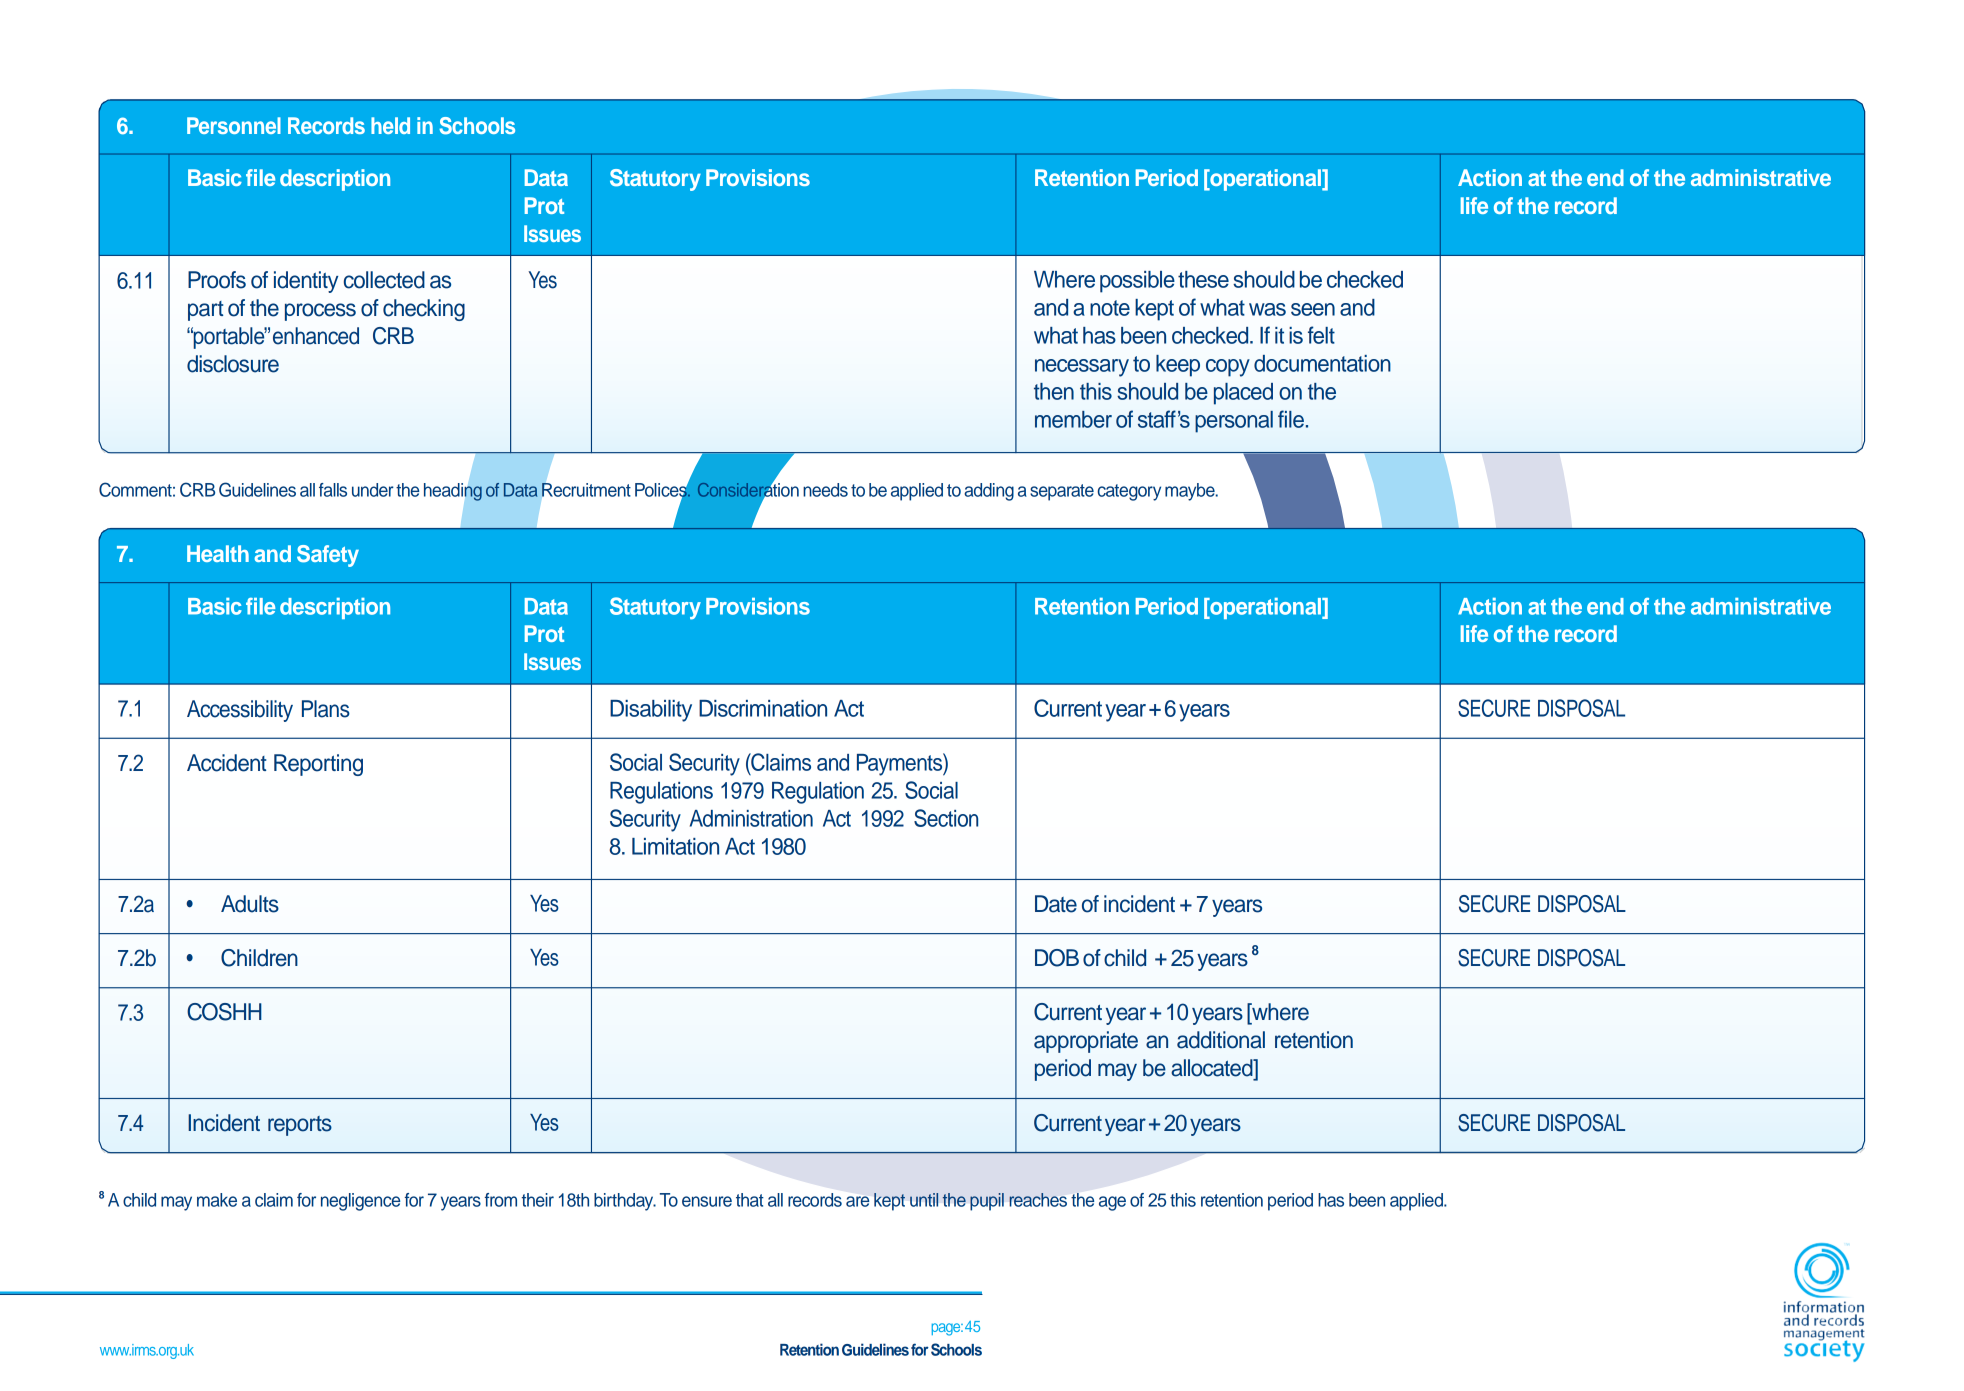  What do you see at coordinates (326, 709) in the screenshot?
I see `Plans` at bounding box center [326, 709].
